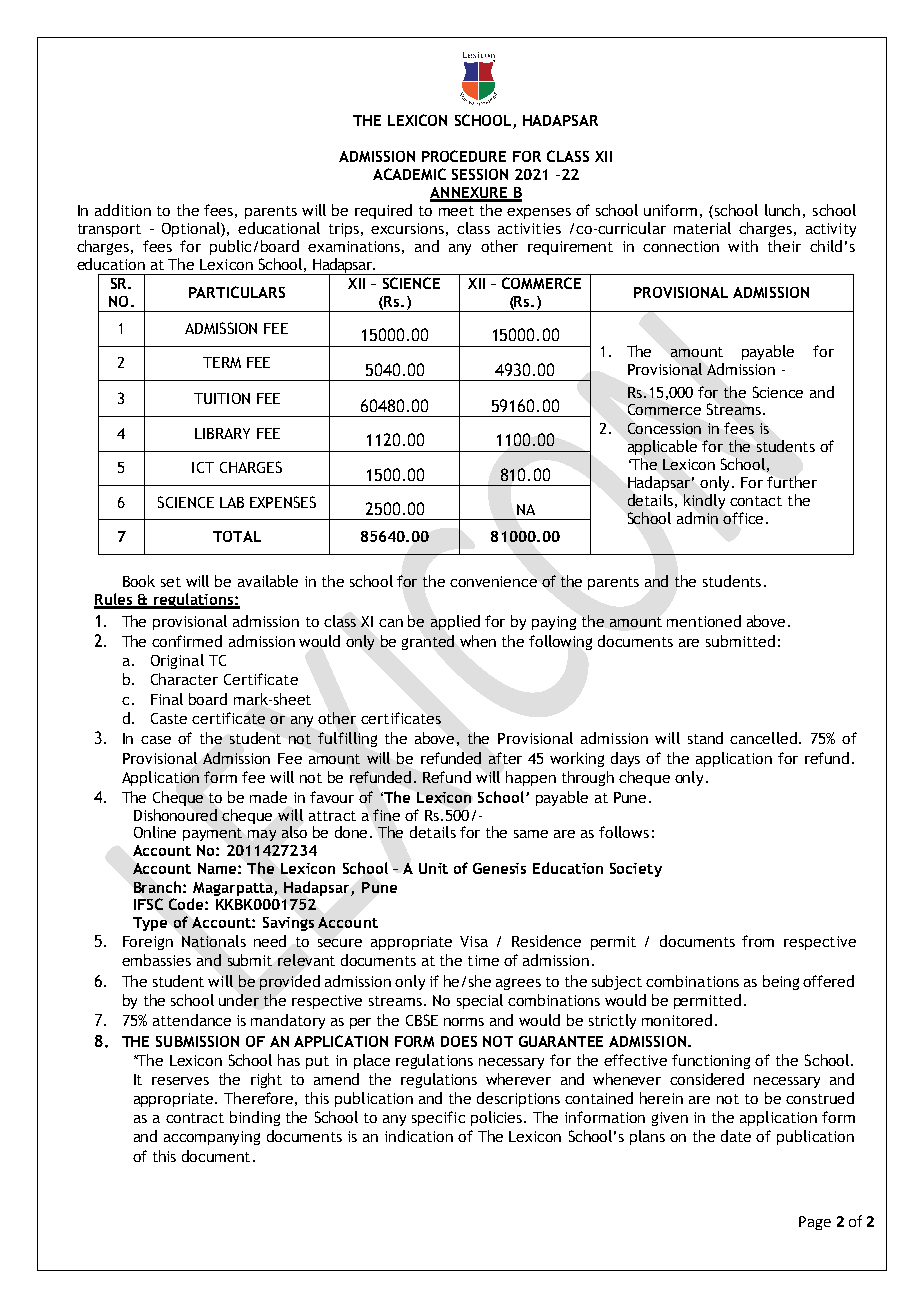 This image has height=1308, width=924. I want to click on granted, so click(428, 642).
